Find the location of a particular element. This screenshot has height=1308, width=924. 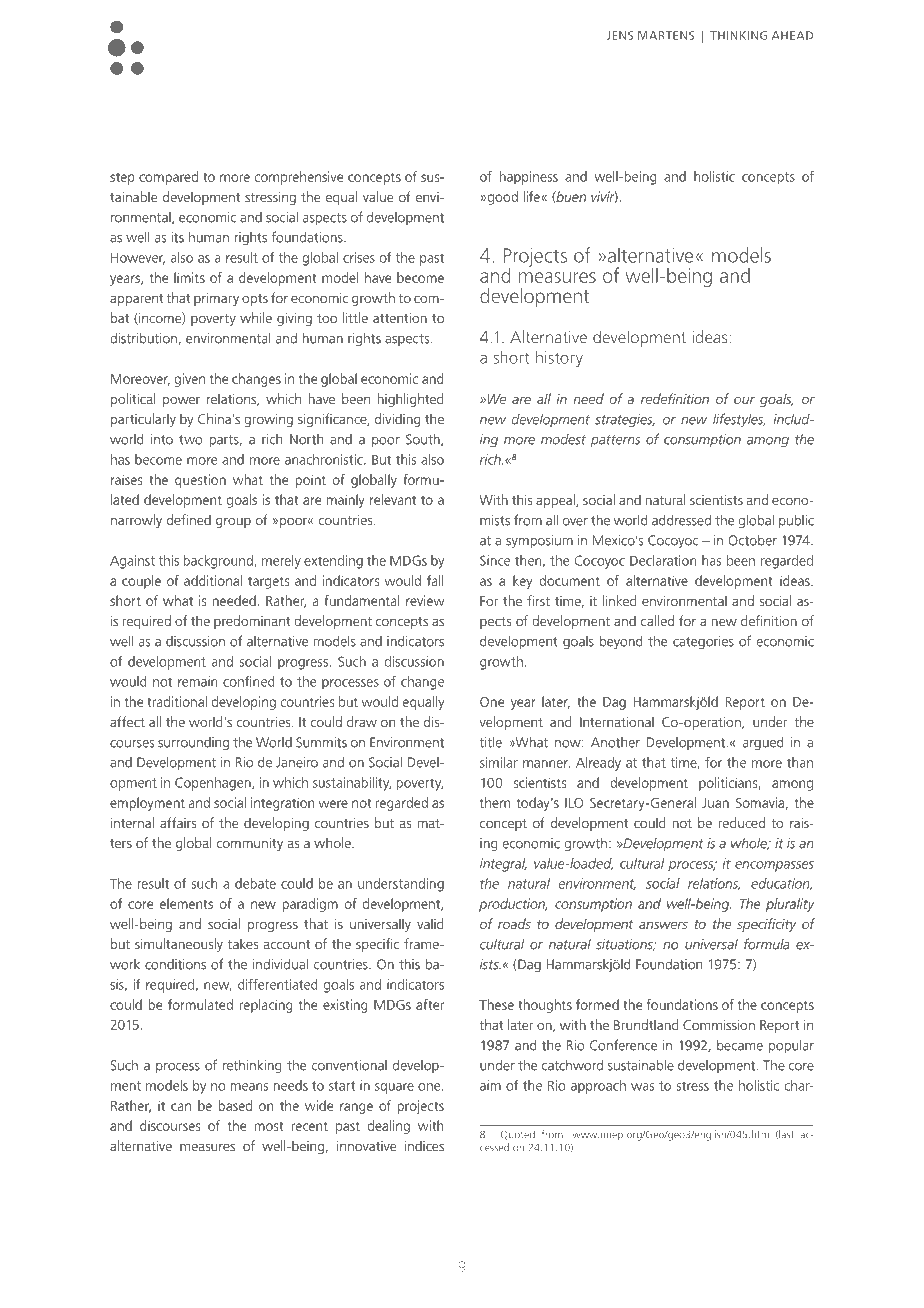

similar is located at coordinates (499, 762).
